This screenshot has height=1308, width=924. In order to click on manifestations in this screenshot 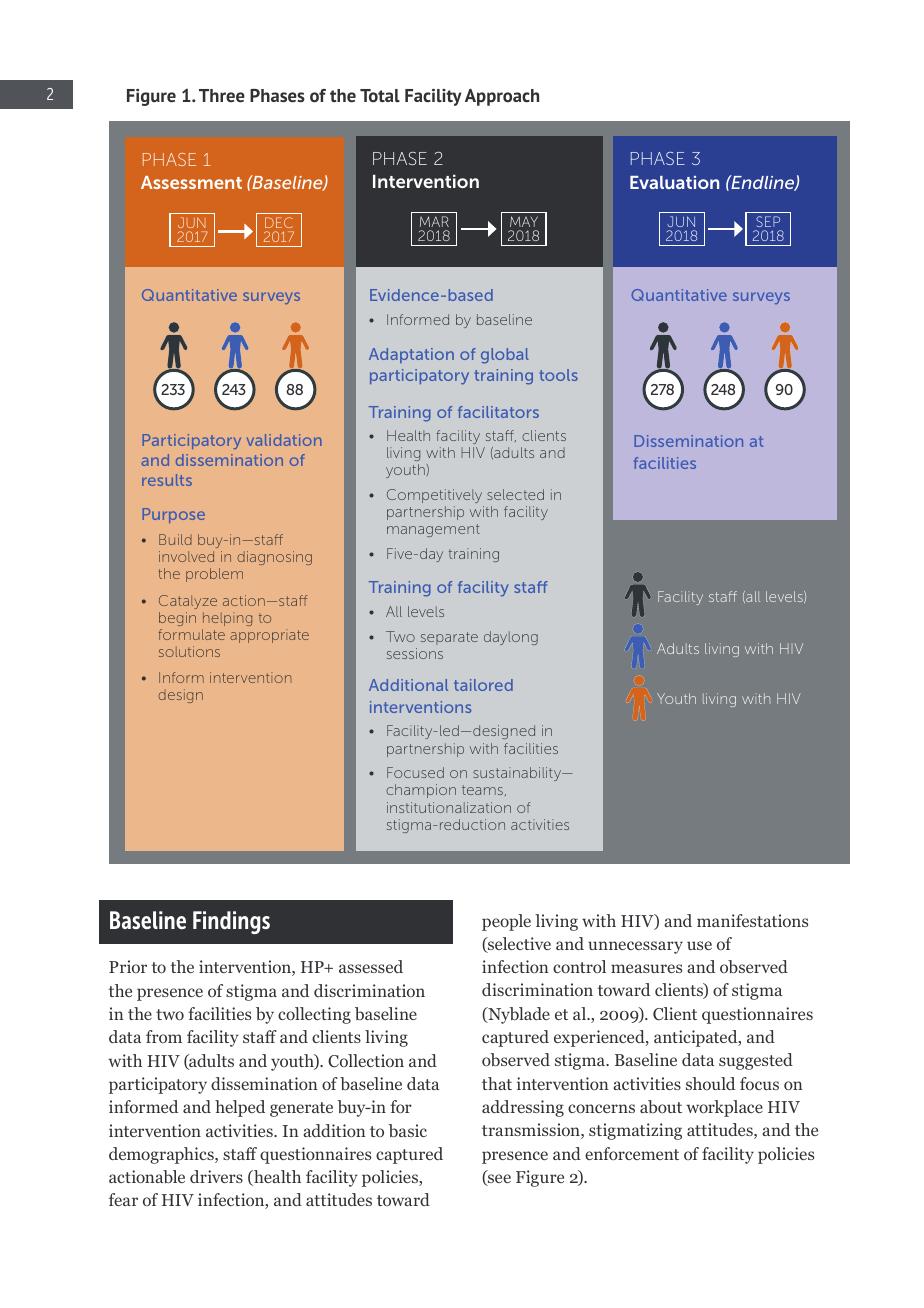, I will do `click(752, 920)`.
